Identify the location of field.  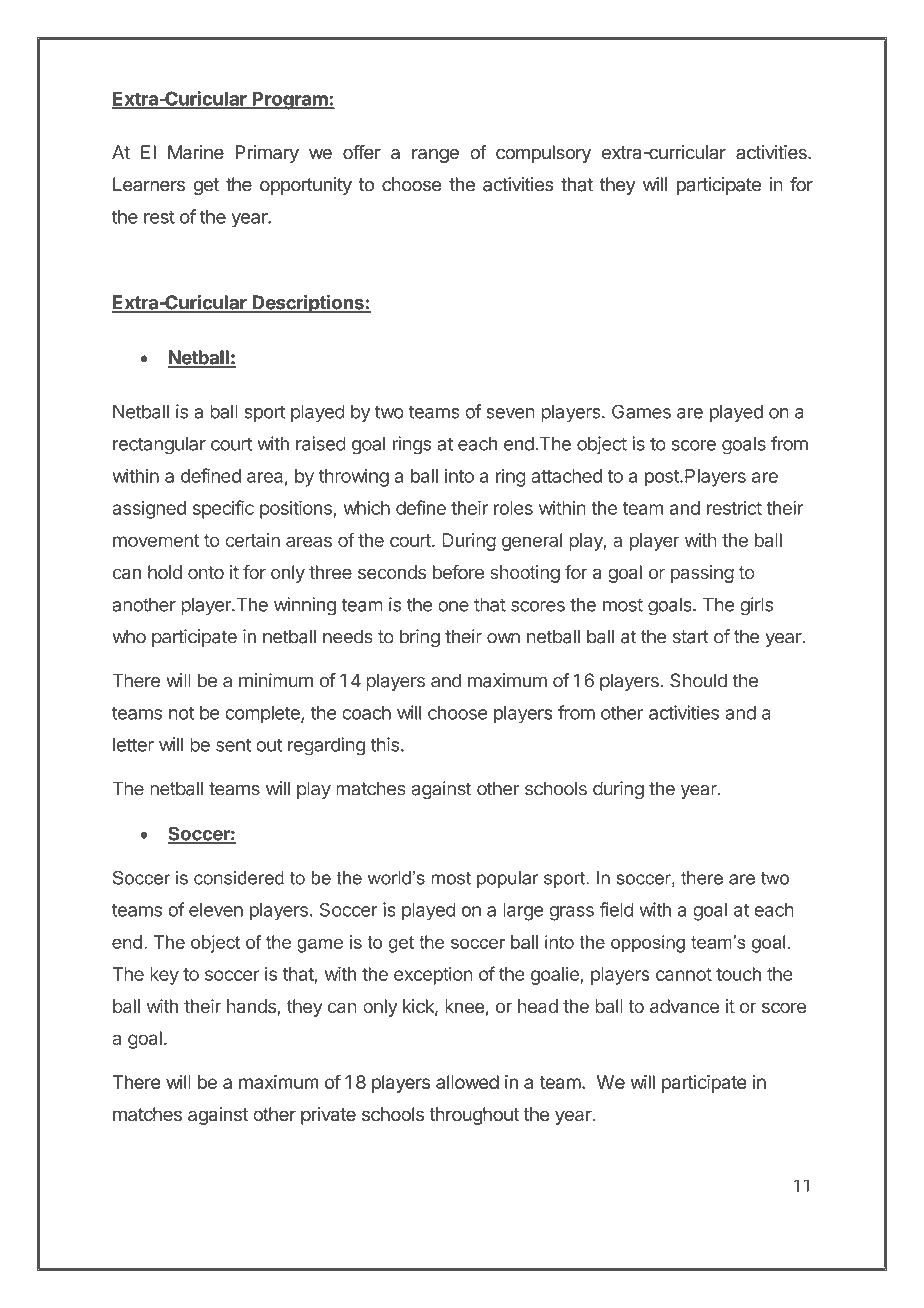
(616, 909).
